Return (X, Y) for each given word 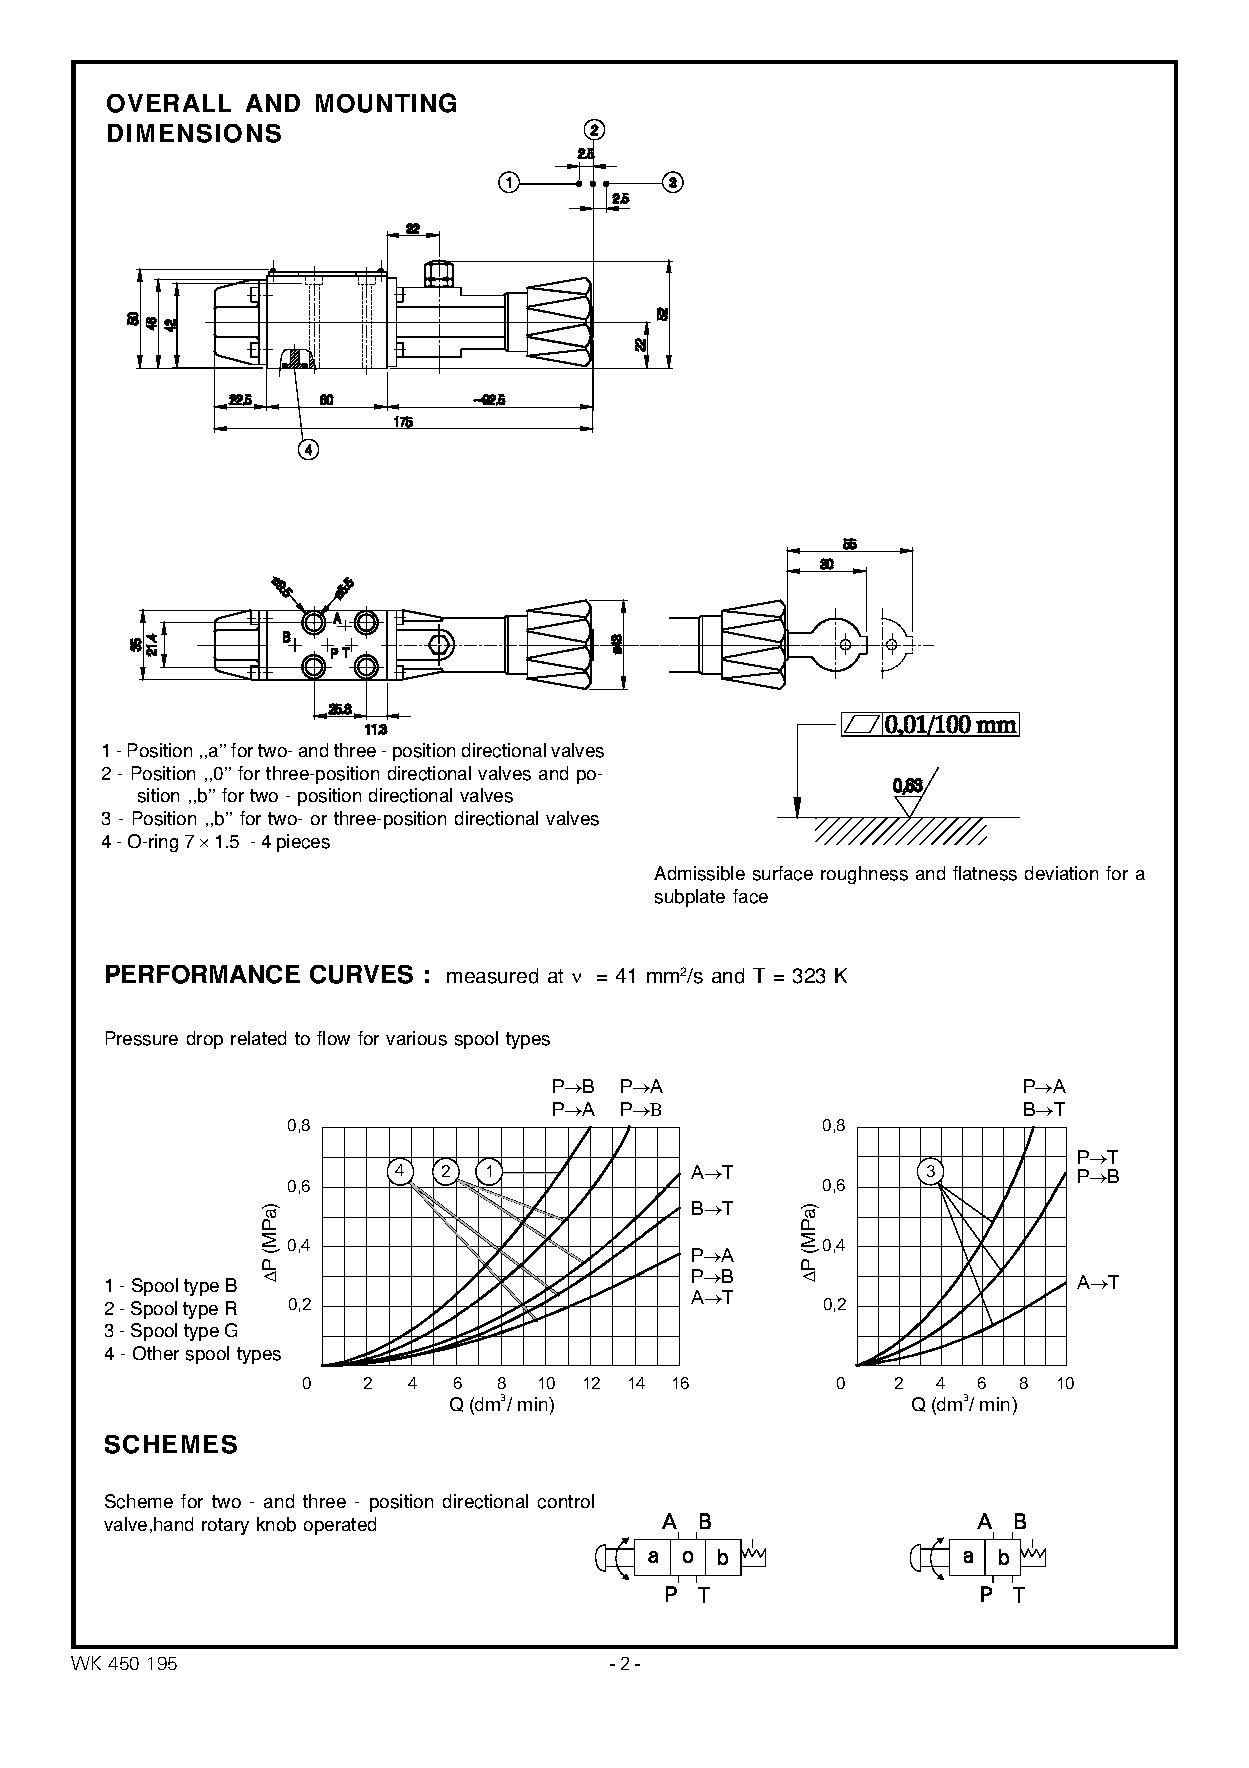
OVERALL (169, 103)
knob (276, 1524)
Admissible (699, 873)
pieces (303, 843)
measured (492, 976)
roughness (864, 875)
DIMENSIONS (194, 133)
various (416, 1038)
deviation (1061, 873)
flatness (985, 873)
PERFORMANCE (203, 974)
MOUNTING (386, 103)
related (258, 1038)
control (566, 1501)
